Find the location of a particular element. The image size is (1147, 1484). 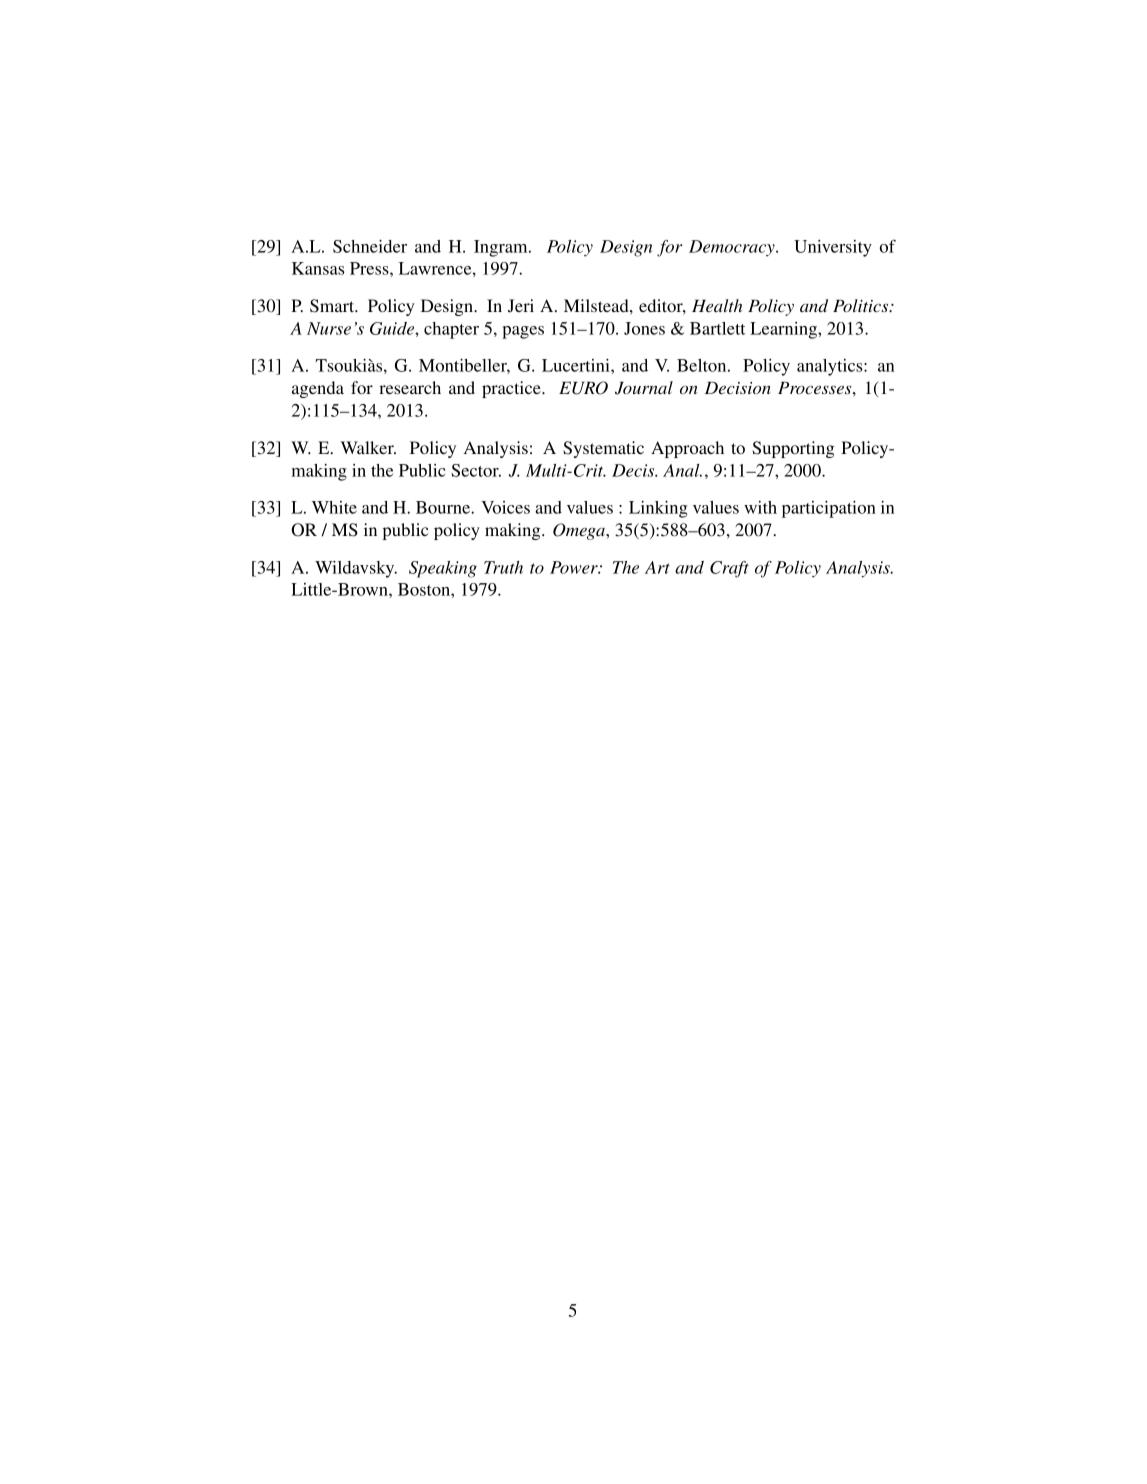

University is located at coordinates (833, 248).
